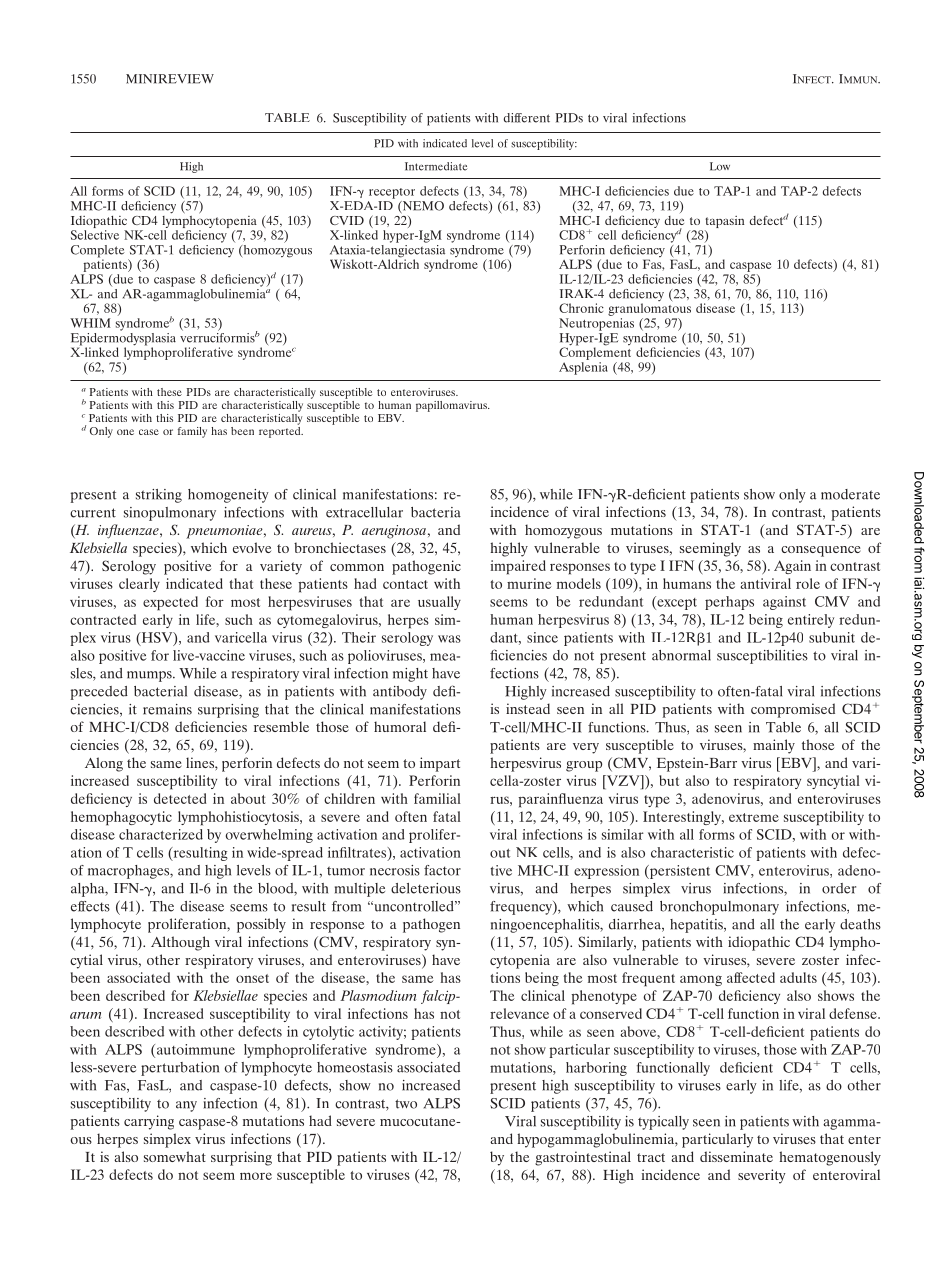  What do you see at coordinates (762, 657) in the document?
I see `susceptibilities` at bounding box center [762, 657].
